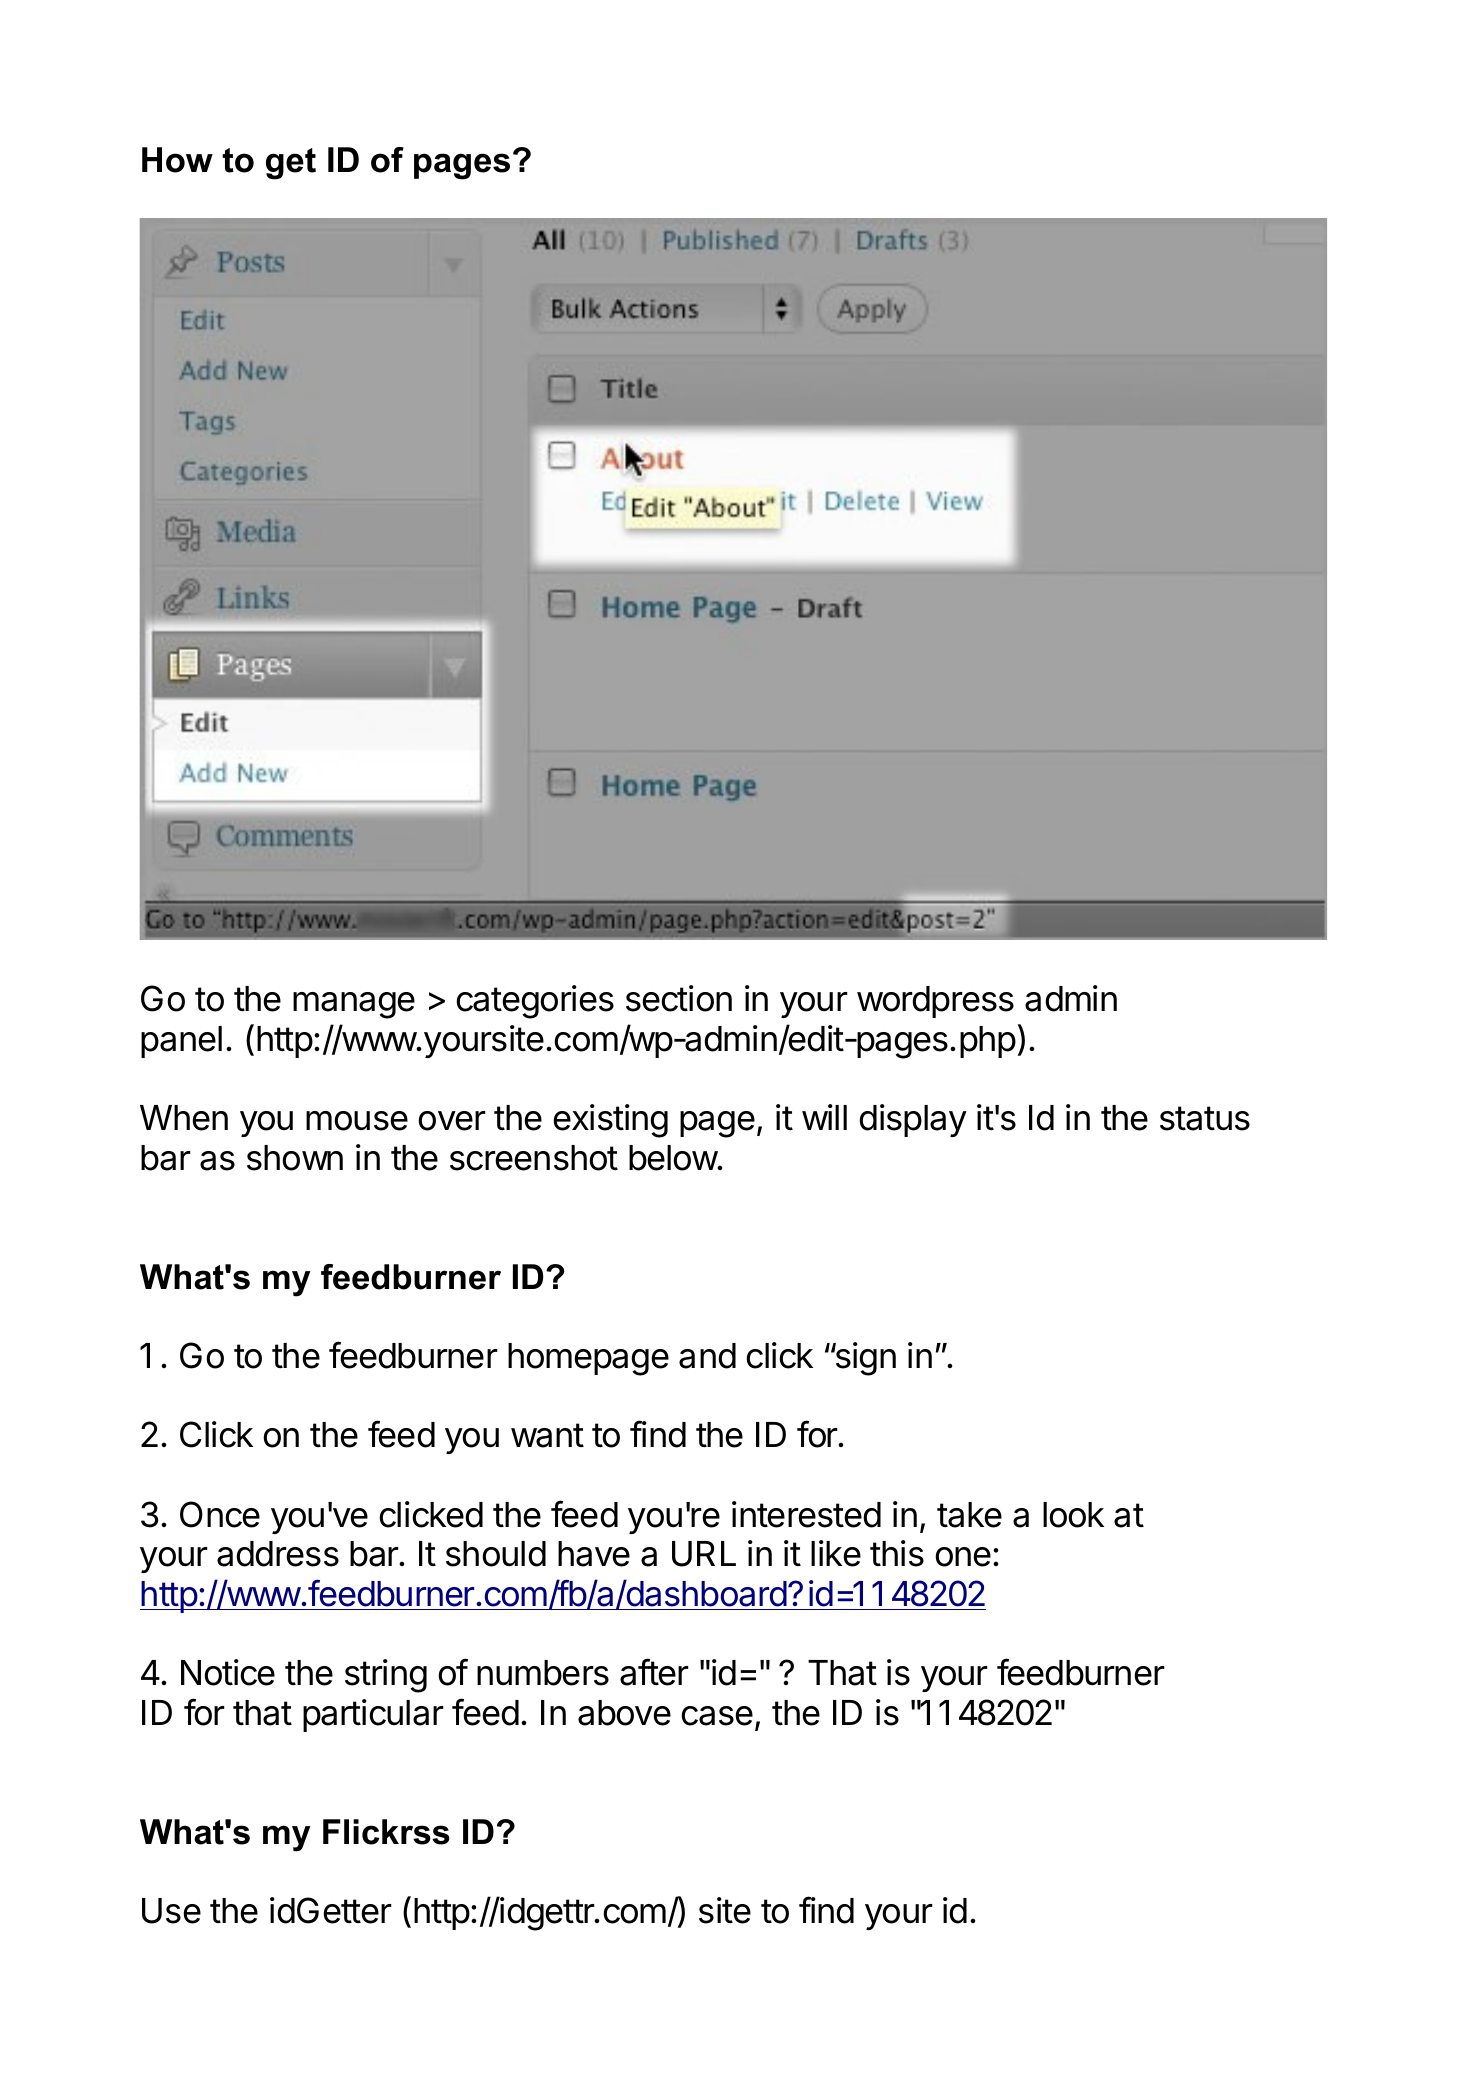 This document has height=2074, width=1466. Describe the element at coordinates (707, 1356) in the document. I see `and` at that location.
